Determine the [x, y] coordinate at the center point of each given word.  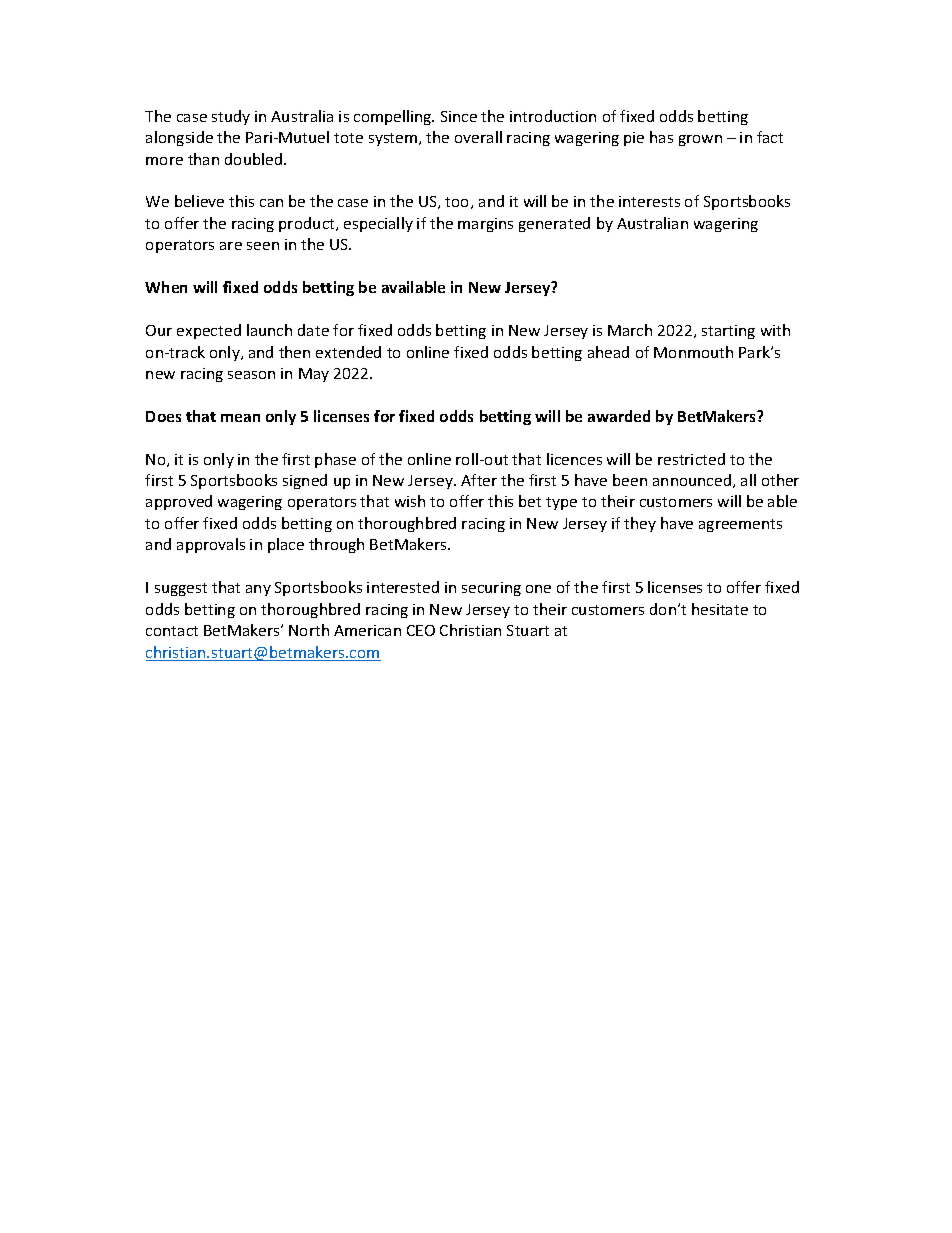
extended [348, 352]
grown [700, 140]
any [258, 590]
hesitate [720, 609]
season [251, 375]
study [231, 117]
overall [478, 137]
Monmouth [693, 352]
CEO [421, 630]
